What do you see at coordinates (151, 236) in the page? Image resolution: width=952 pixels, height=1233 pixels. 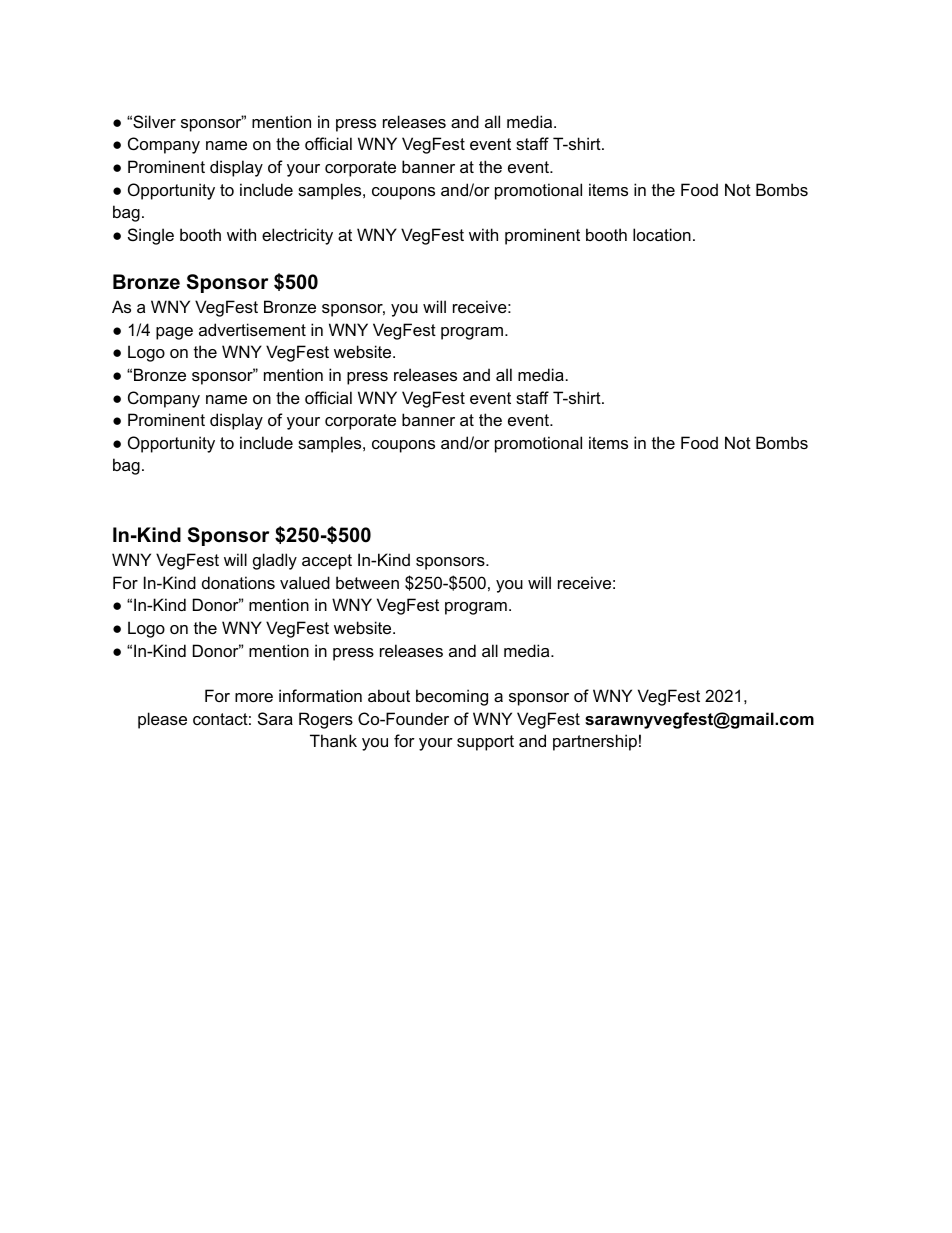 I see `Single` at bounding box center [151, 236].
